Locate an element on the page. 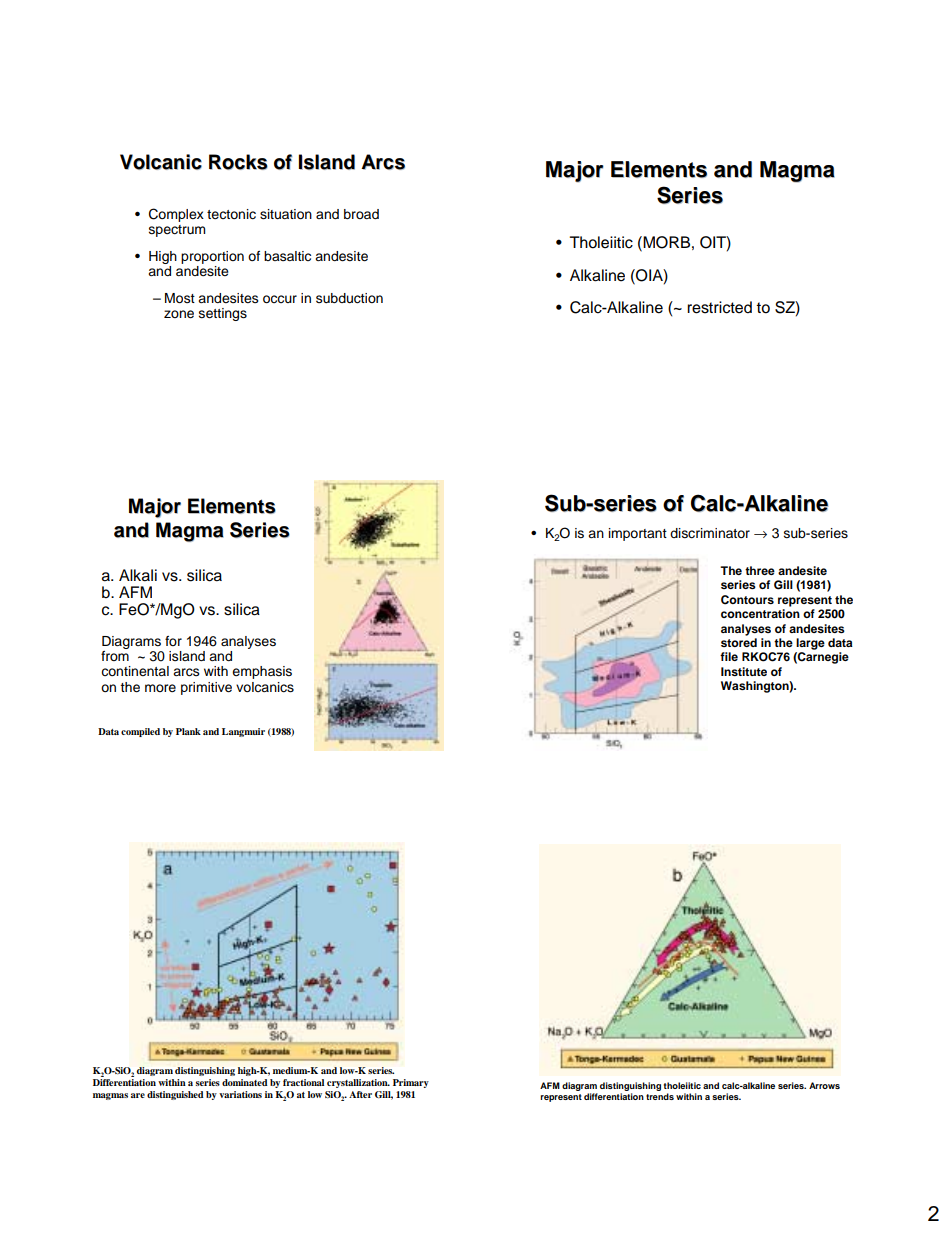  restricted is located at coordinates (719, 307).
